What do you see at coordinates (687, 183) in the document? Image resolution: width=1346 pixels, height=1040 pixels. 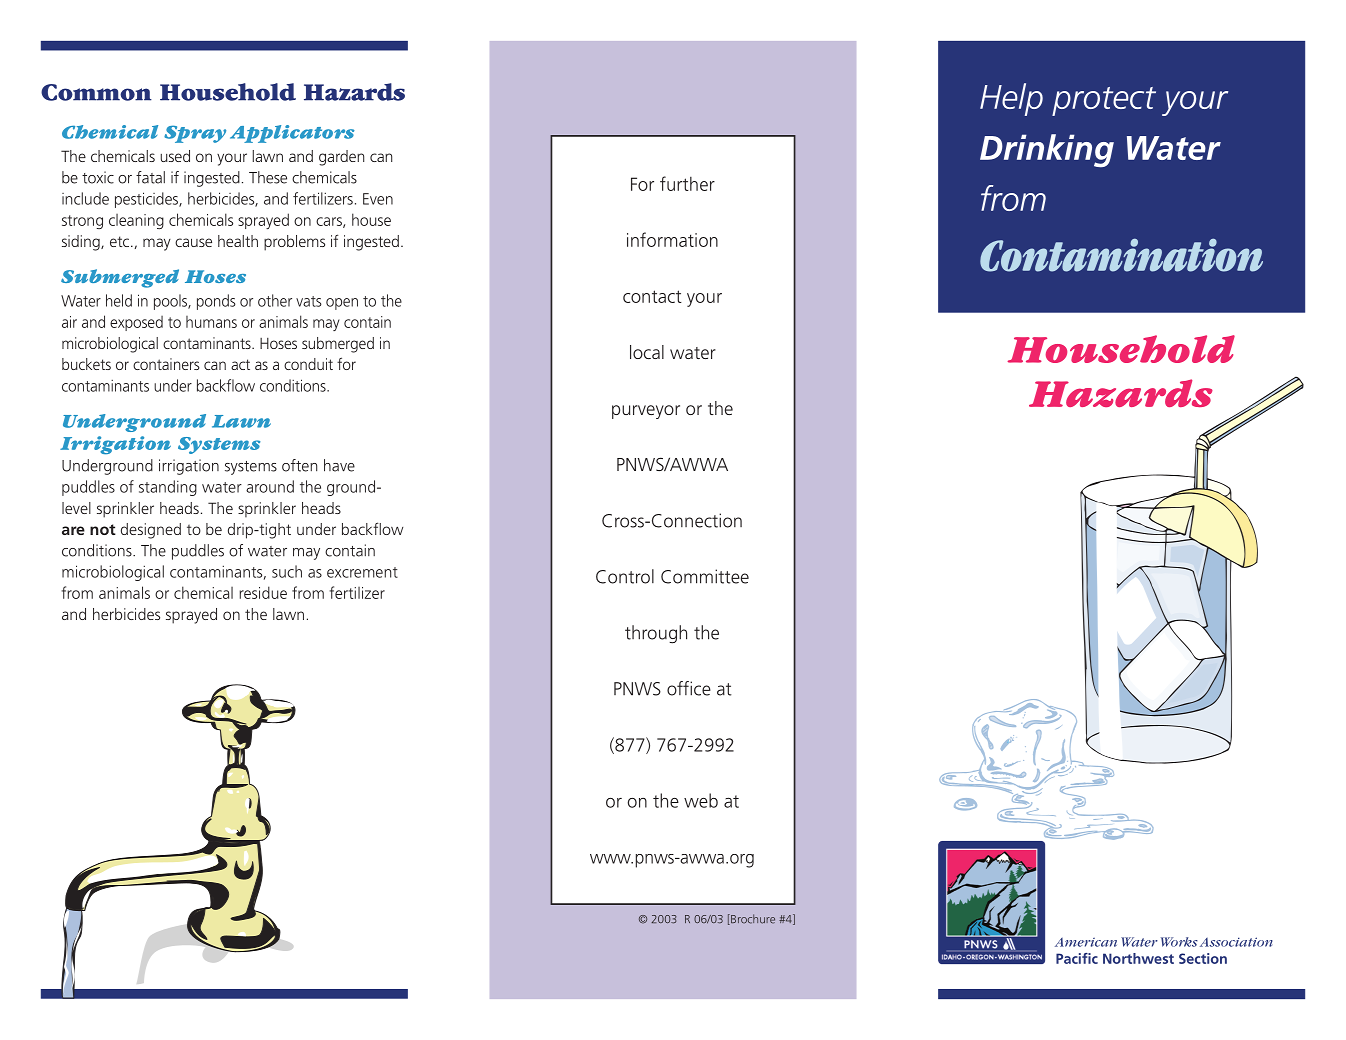 I see `further` at bounding box center [687, 183].
